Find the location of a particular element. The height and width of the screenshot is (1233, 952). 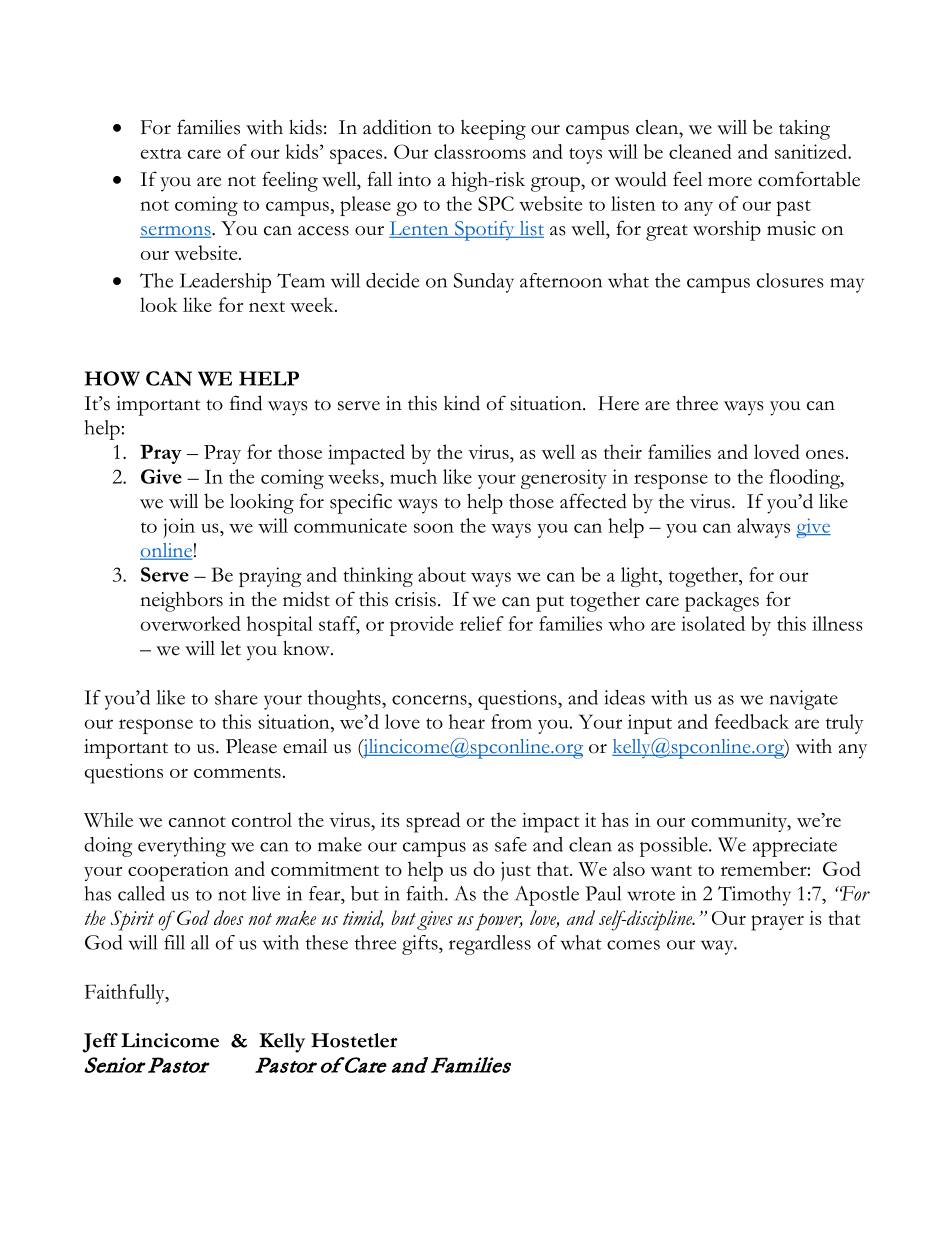

extra is located at coordinates (161, 153).
